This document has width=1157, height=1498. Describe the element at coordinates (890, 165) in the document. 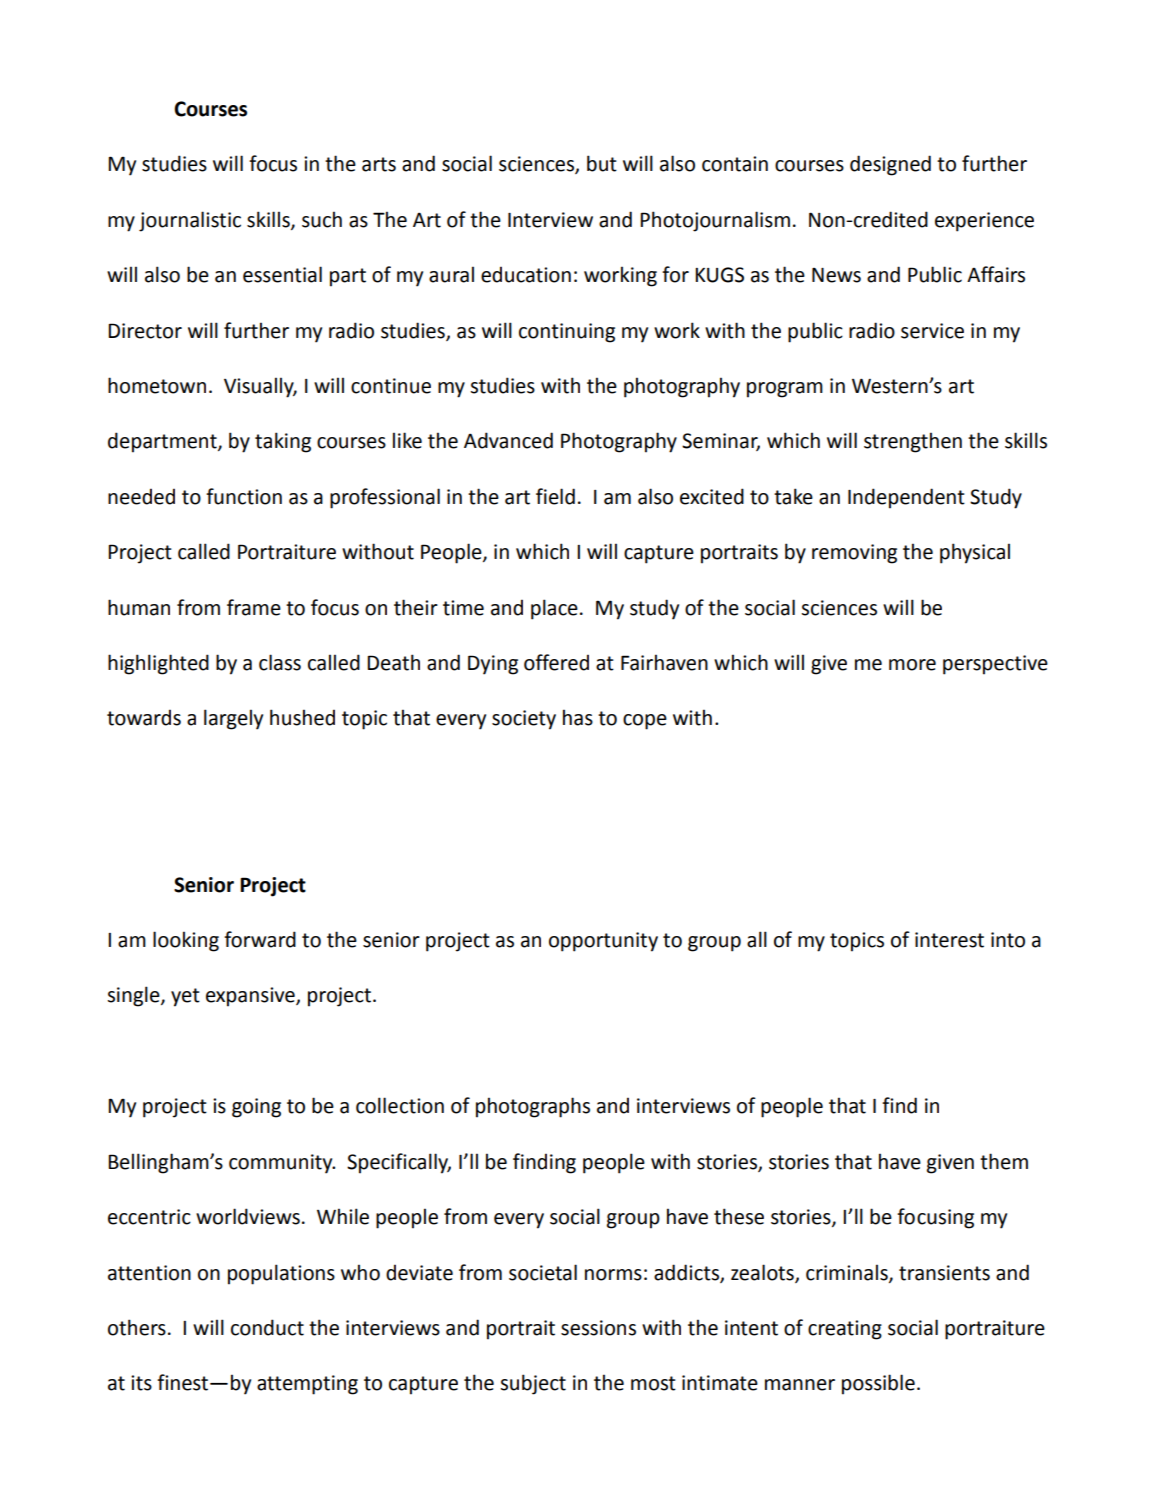

I see `designed` at that location.
